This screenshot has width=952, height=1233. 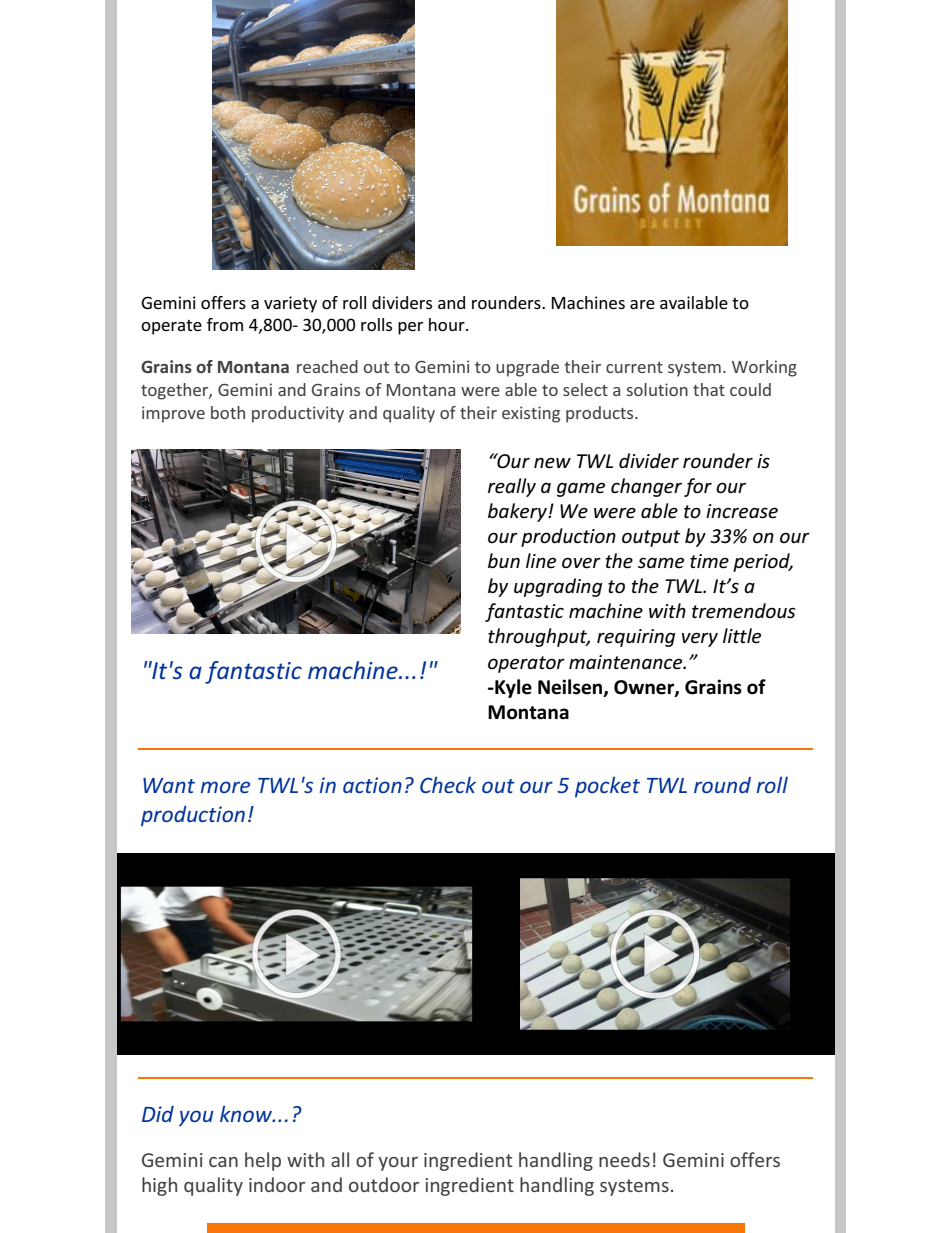 I want to click on both, so click(x=228, y=412).
